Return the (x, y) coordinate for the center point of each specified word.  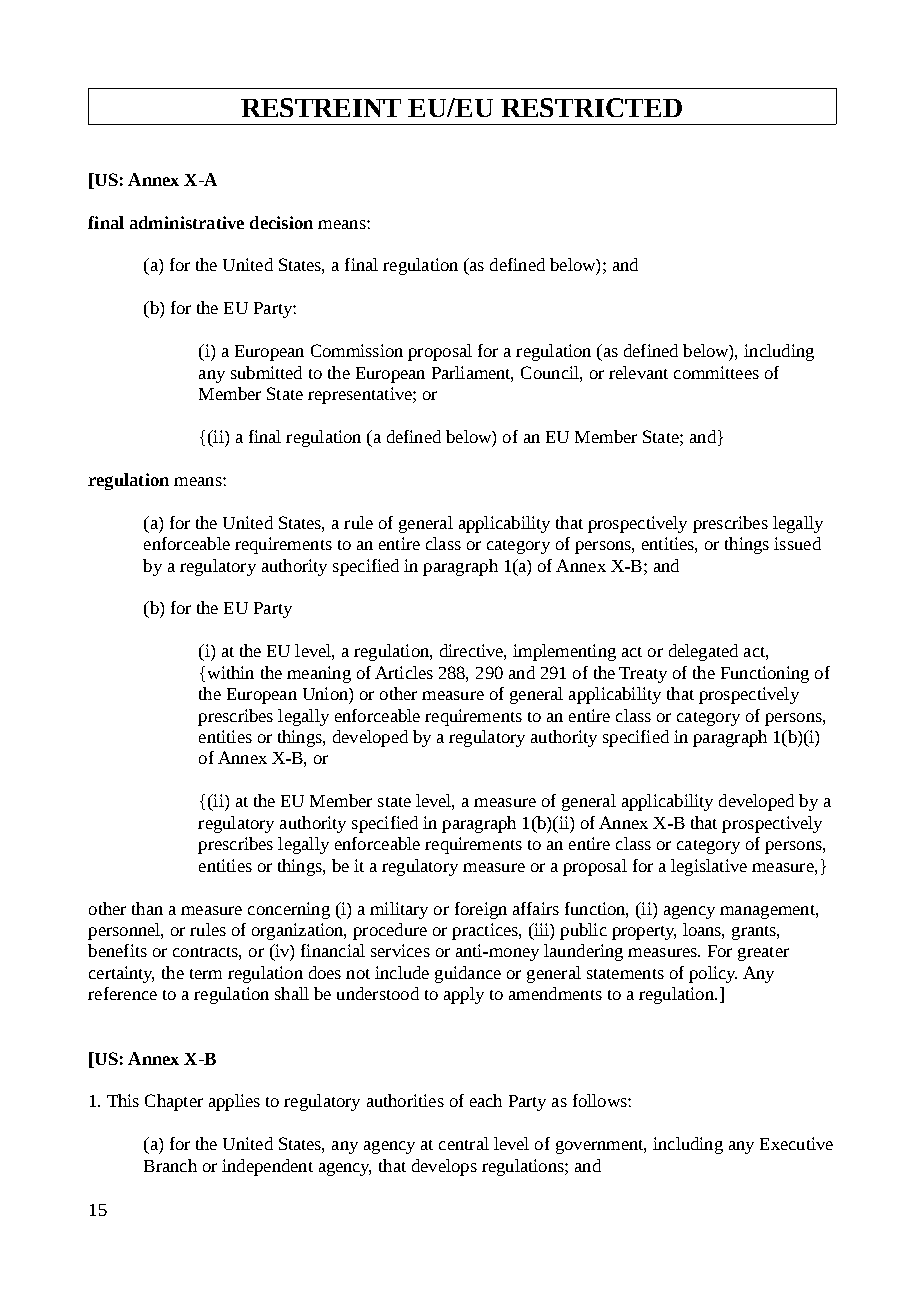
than (147, 908)
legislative (709, 867)
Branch (170, 1165)
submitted (266, 372)
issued (797, 543)
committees (716, 372)
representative (361, 395)
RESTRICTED (591, 107)
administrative (187, 222)
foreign (481, 910)
